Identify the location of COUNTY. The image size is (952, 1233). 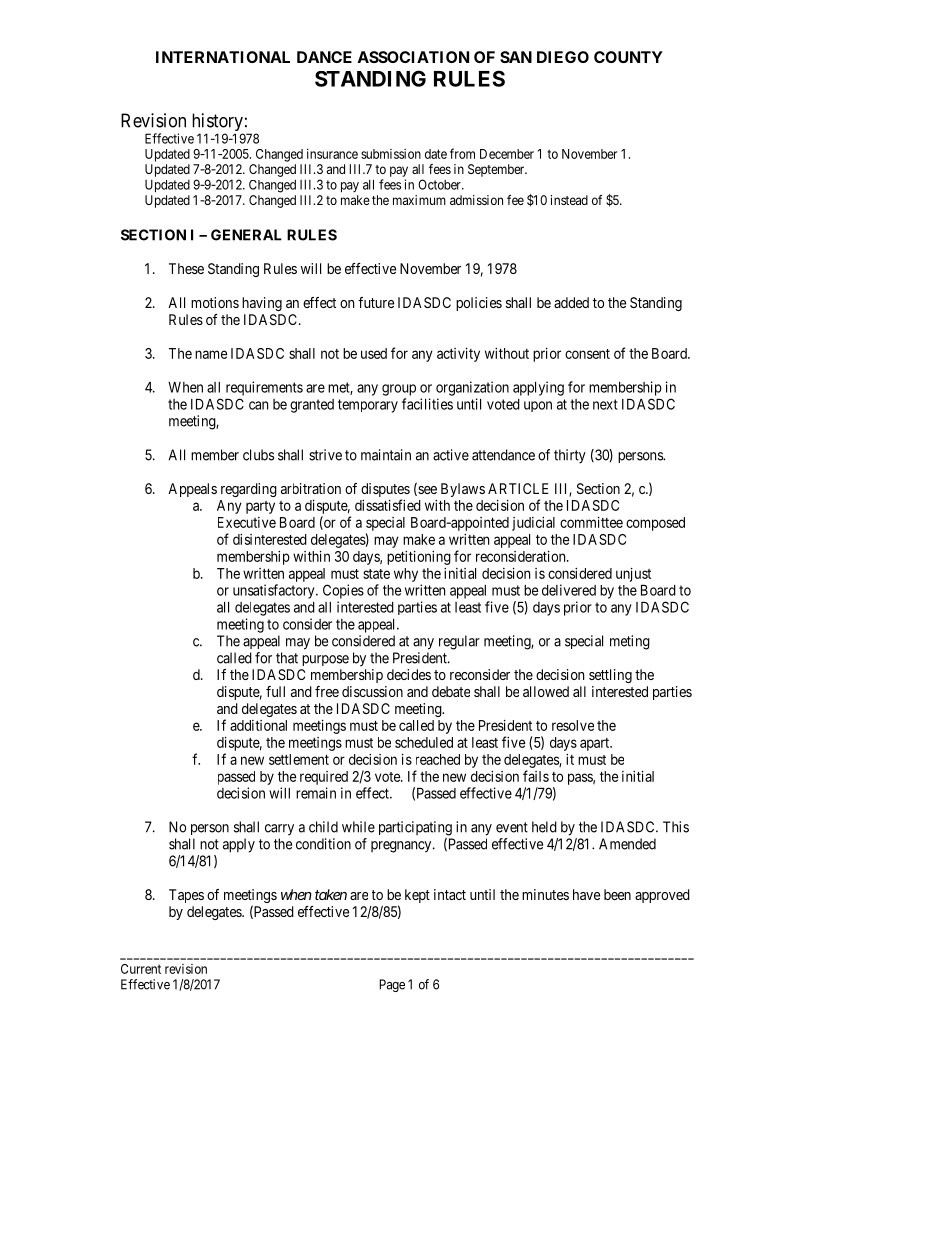
(628, 57).
